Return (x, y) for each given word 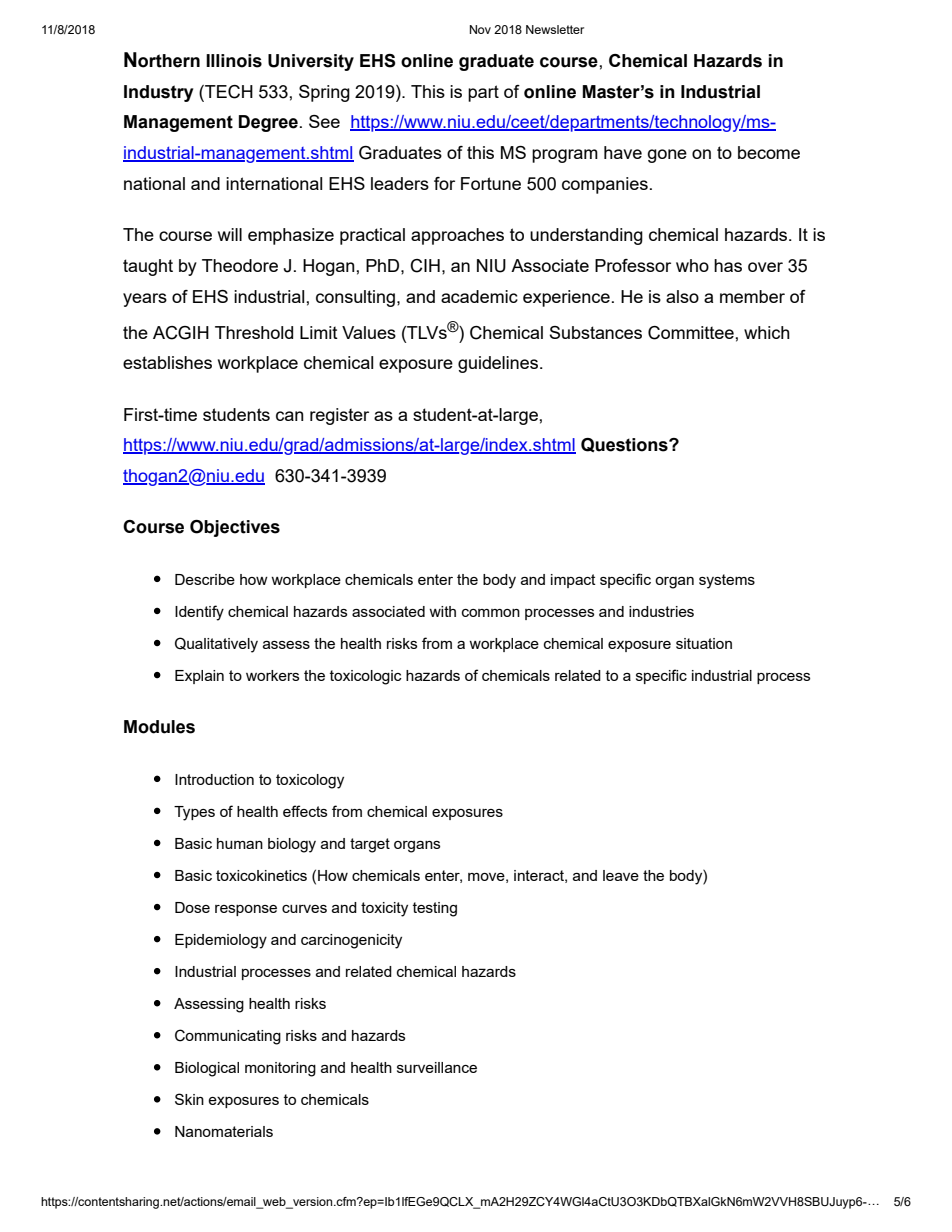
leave (621, 875)
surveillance (437, 1067)
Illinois (234, 61)
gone (667, 156)
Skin (189, 1099)
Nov (480, 29)
